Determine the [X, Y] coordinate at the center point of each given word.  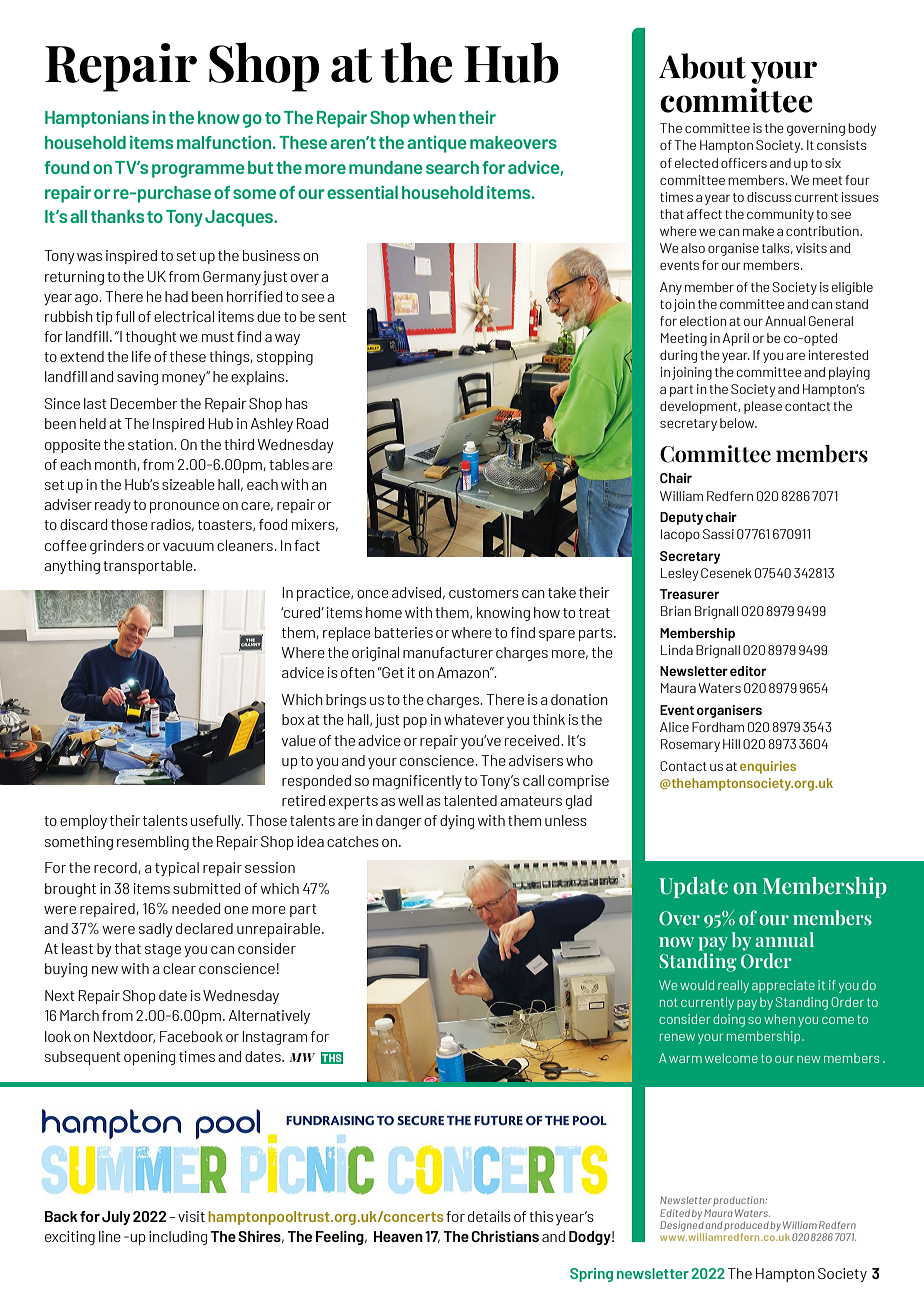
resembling [153, 843]
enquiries [768, 767]
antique [437, 144]
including [178, 1238]
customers [484, 593]
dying [457, 822]
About [702, 66]
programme [198, 171]
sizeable [188, 484]
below [738, 423]
